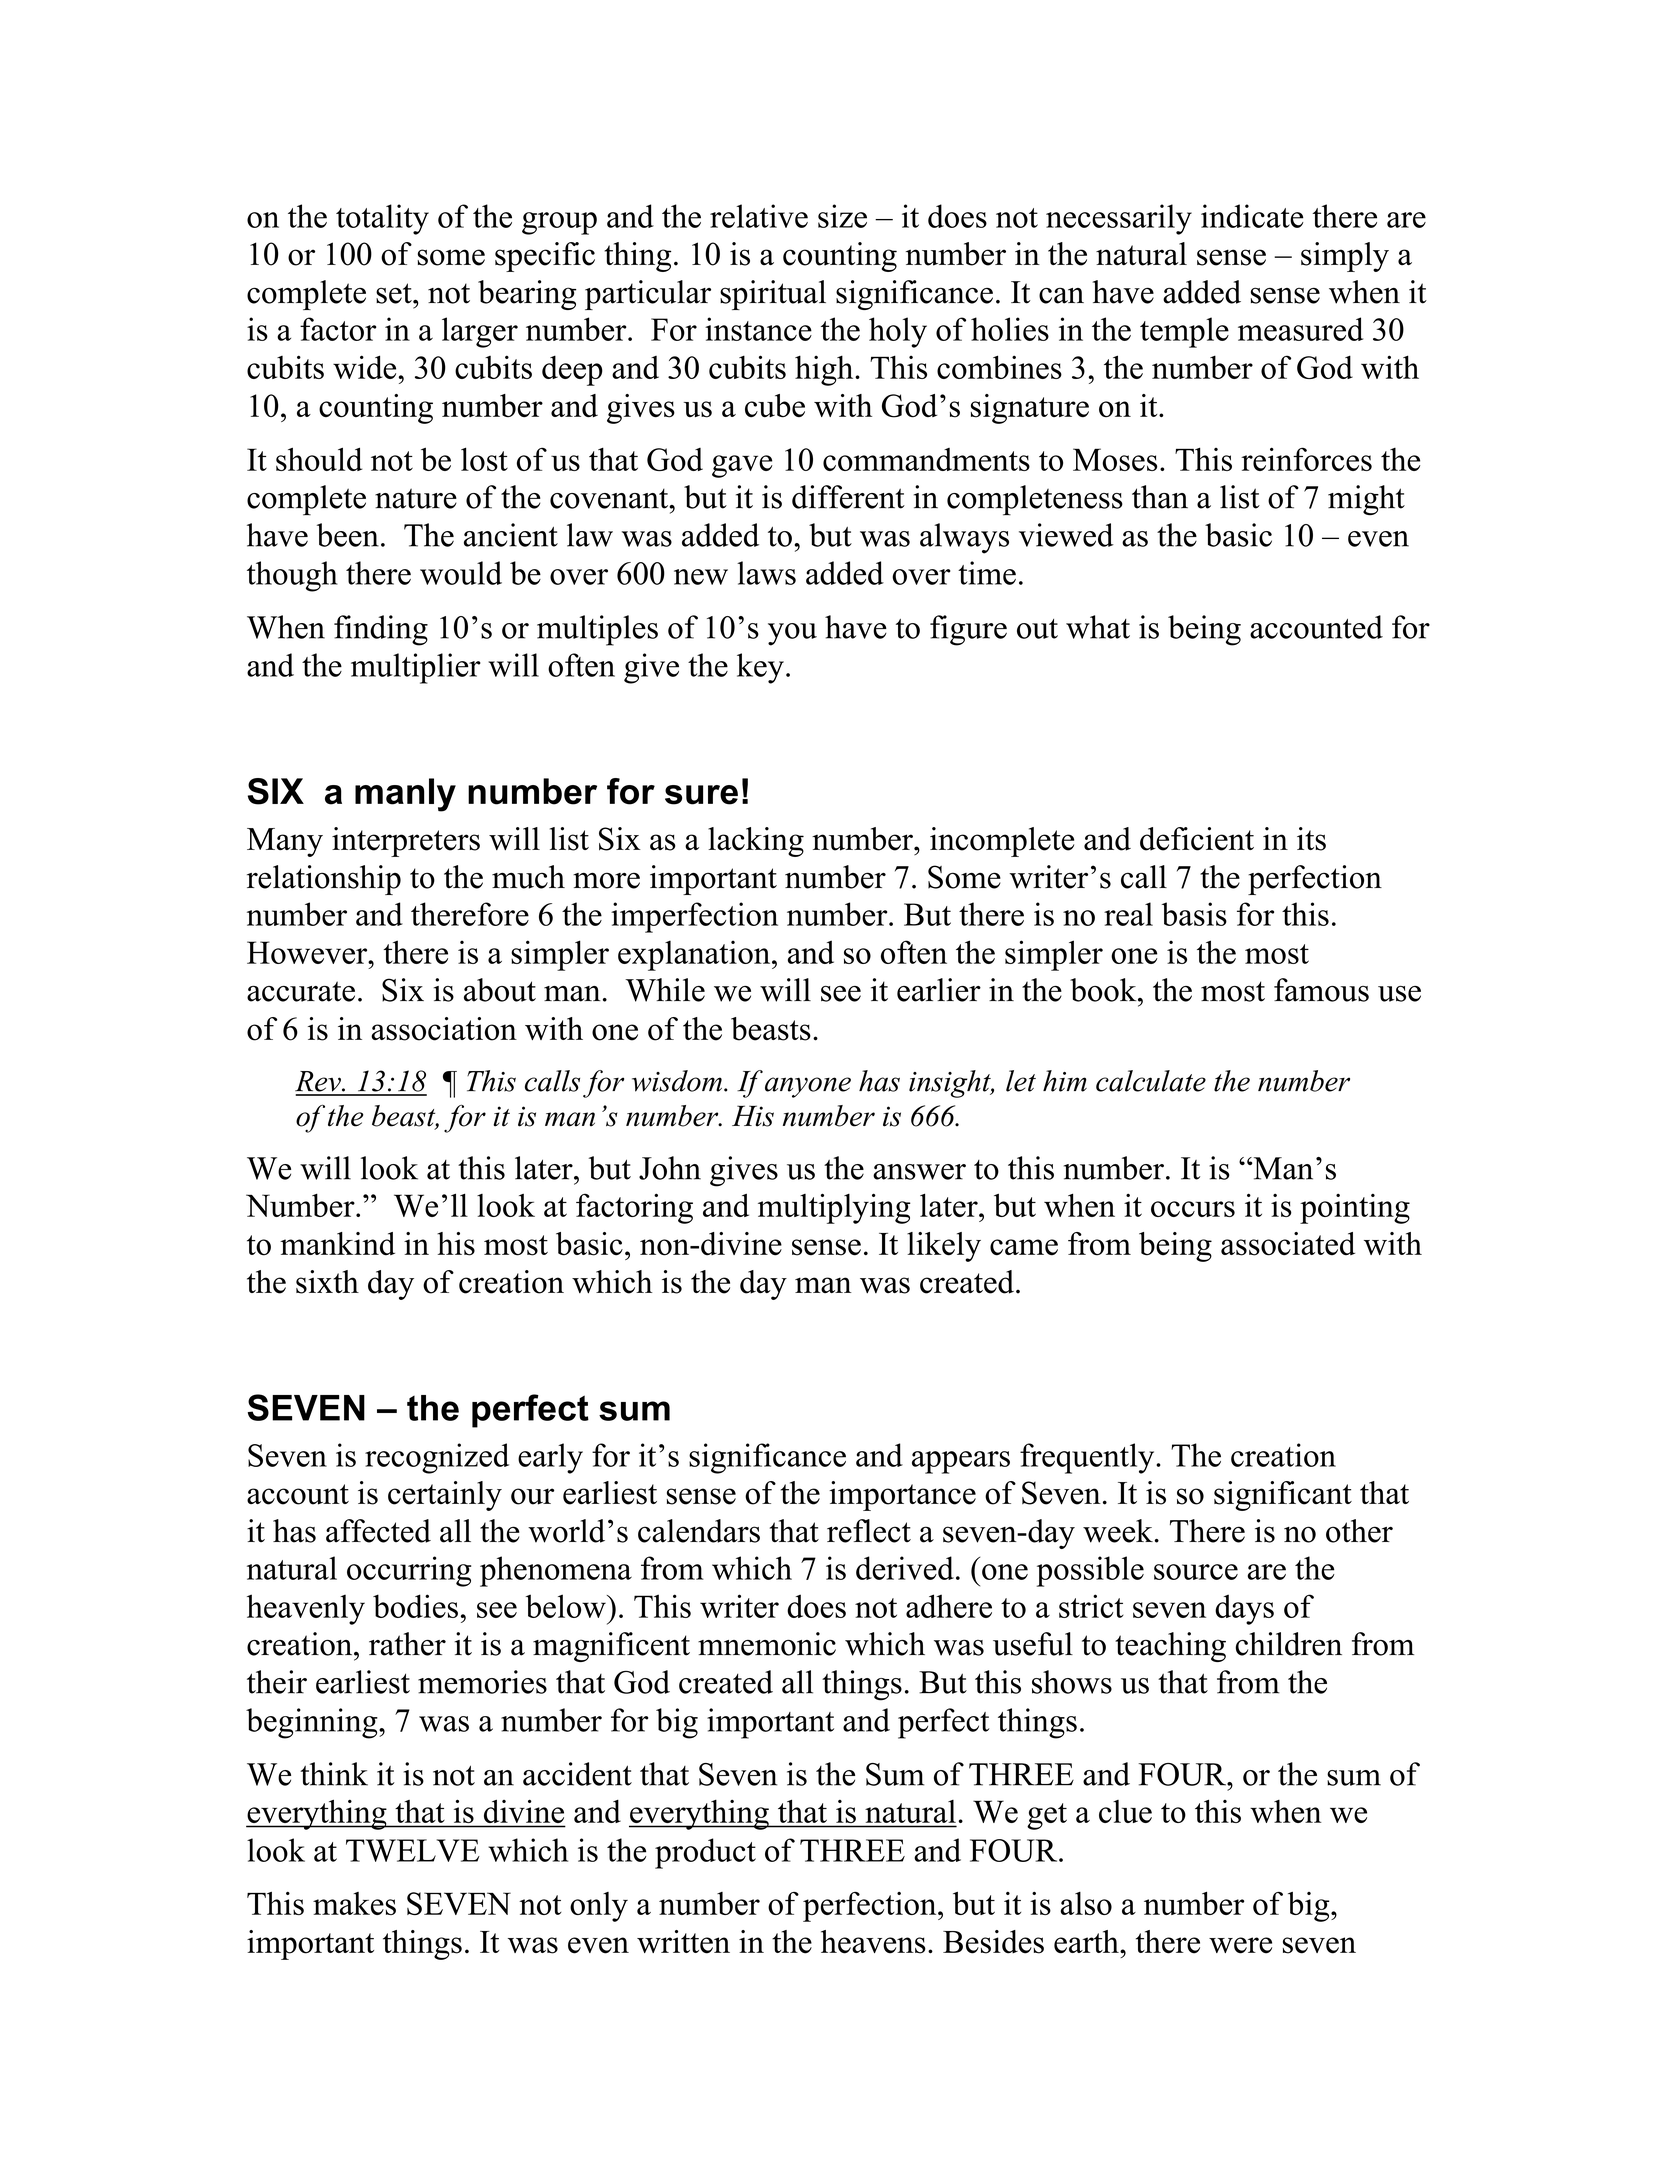 The height and width of the screenshot is (2169, 1676). What do you see at coordinates (869, 1531) in the screenshot?
I see `reflect` at bounding box center [869, 1531].
